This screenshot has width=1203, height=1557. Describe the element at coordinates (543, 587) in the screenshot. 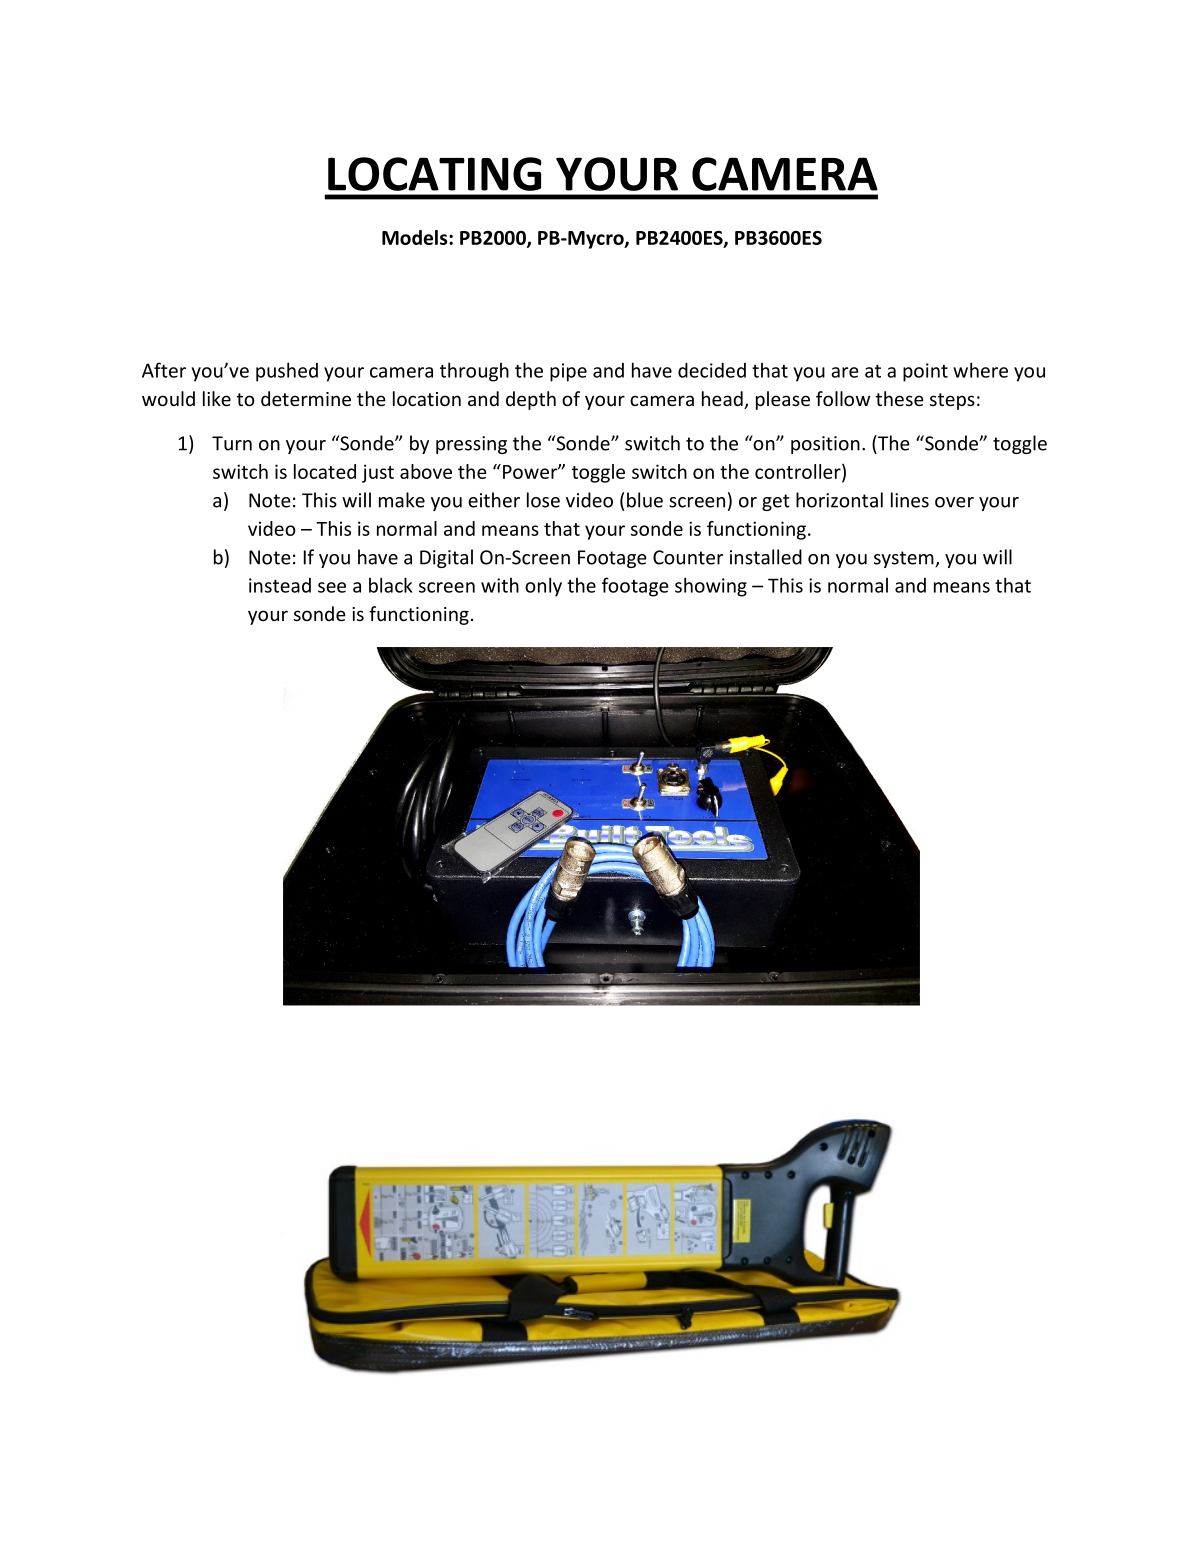

I see `only` at that location.
